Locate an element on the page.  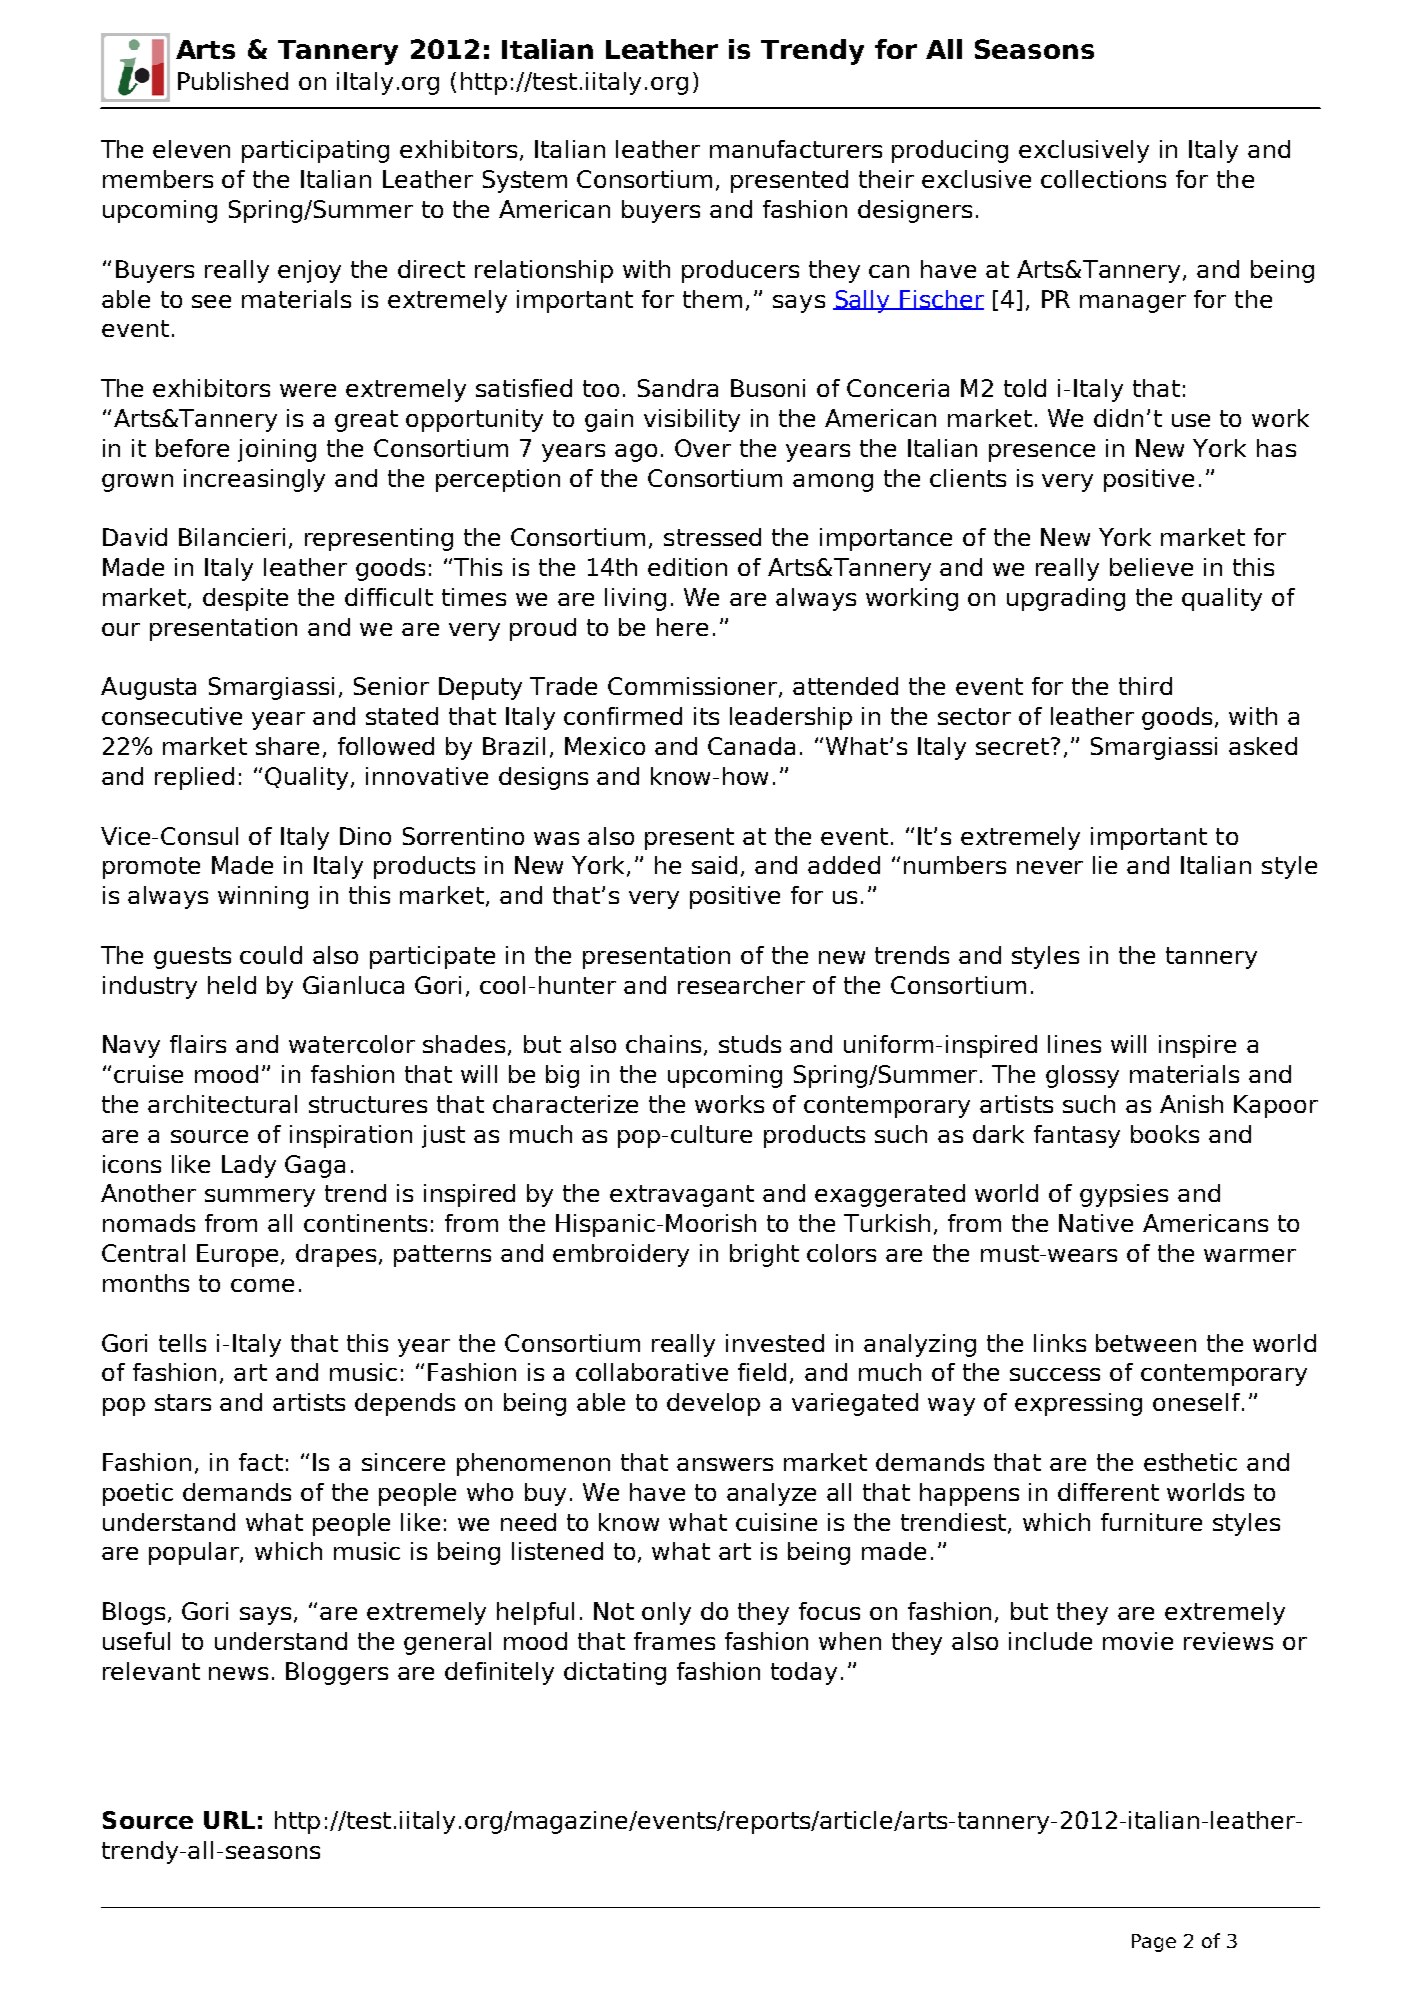
extravagant is located at coordinates (682, 1196).
